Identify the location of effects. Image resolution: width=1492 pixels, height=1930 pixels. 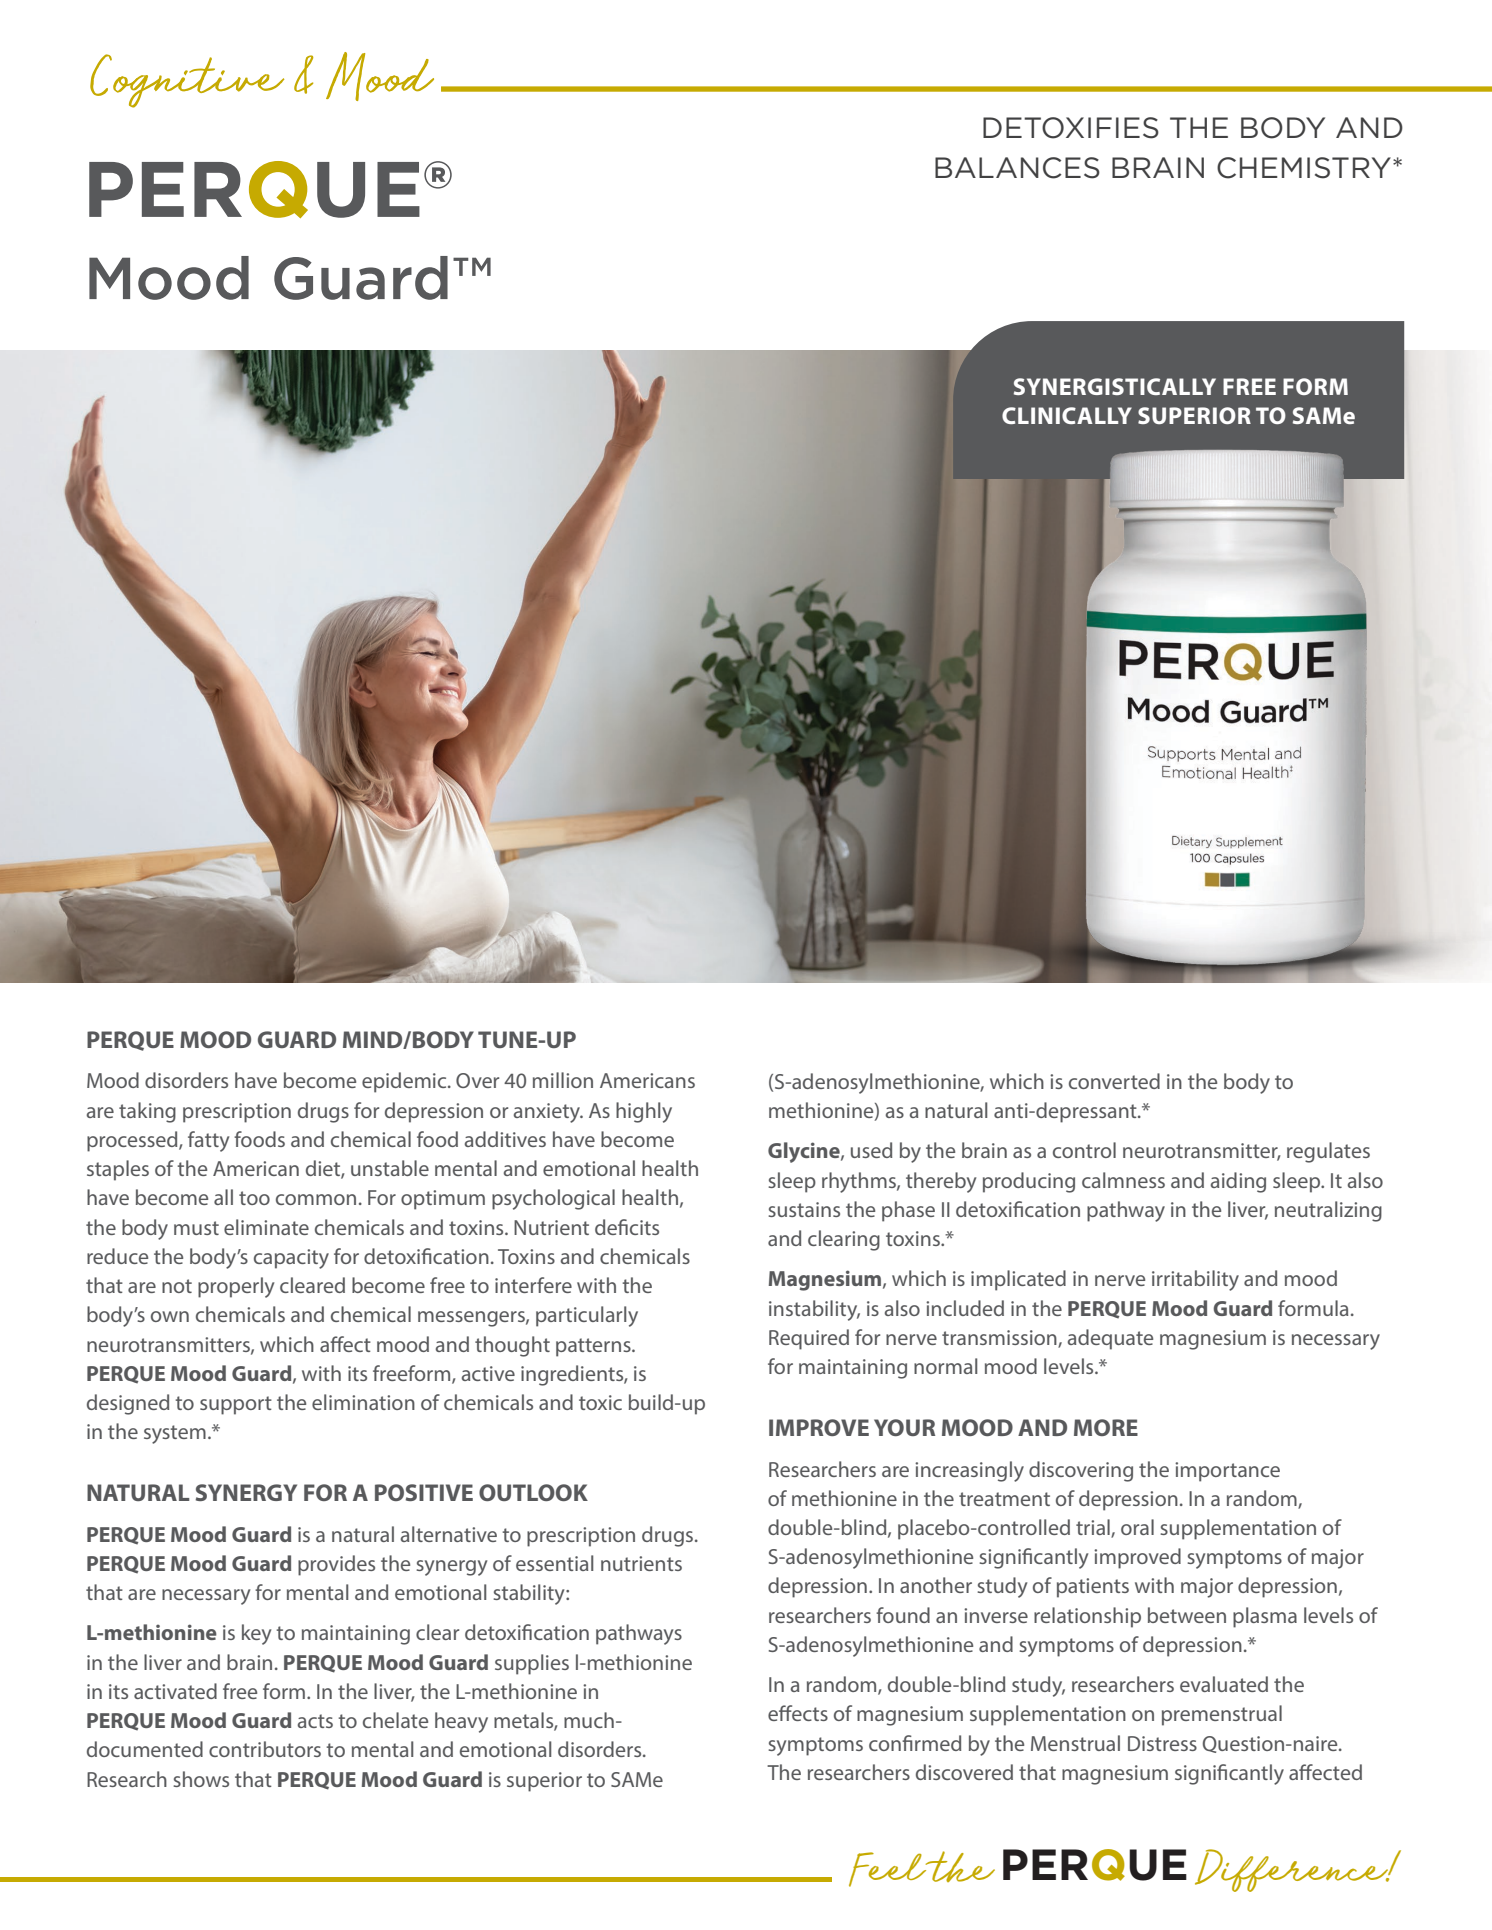
(798, 1713).
